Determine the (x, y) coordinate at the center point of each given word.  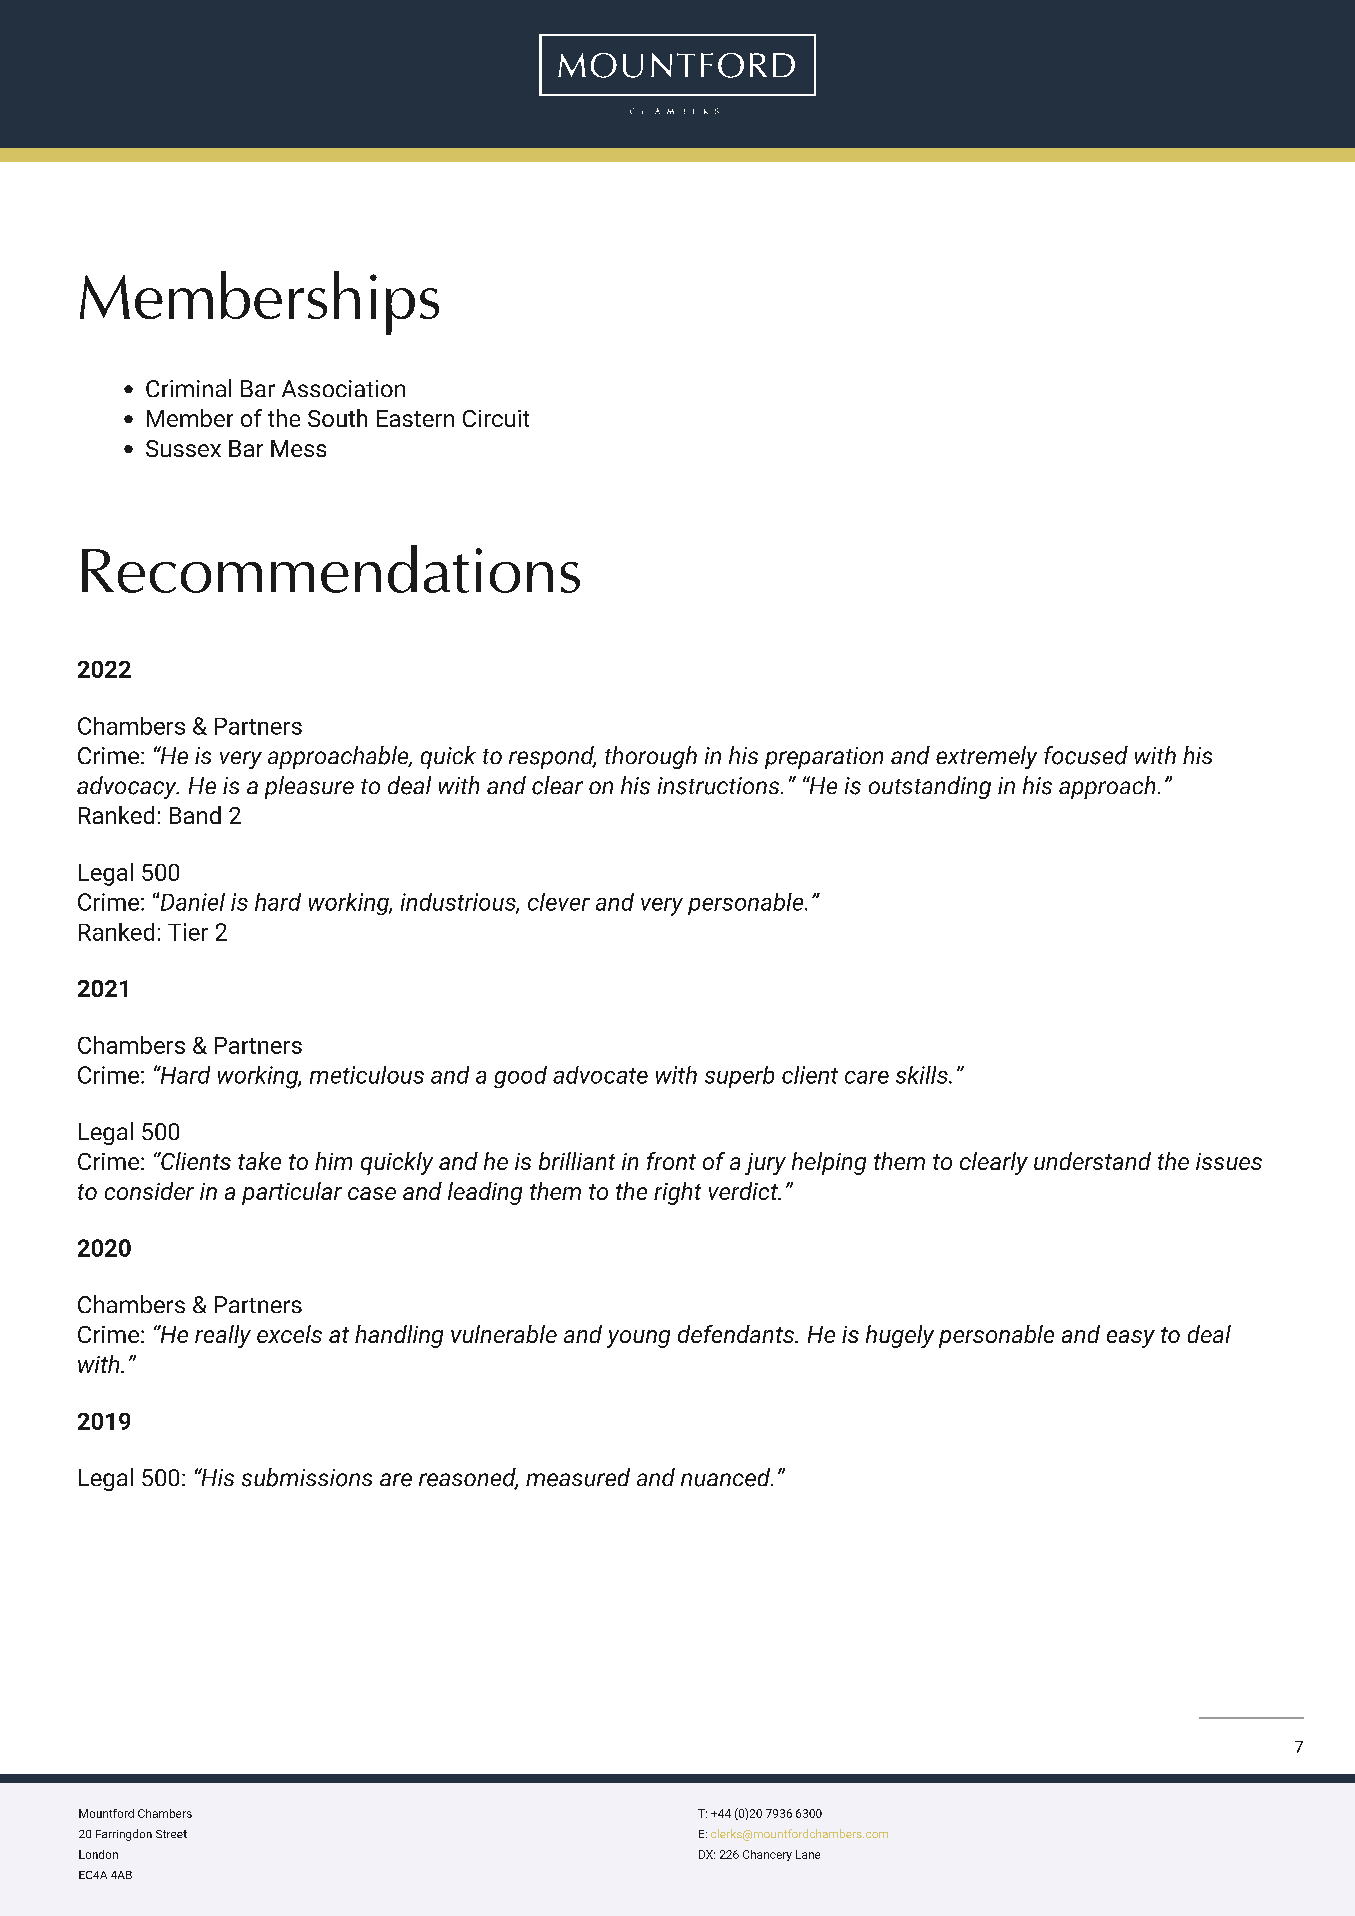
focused (1086, 755)
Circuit (496, 418)
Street (171, 1834)
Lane (808, 1854)
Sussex (183, 448)
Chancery (767, 1855)
